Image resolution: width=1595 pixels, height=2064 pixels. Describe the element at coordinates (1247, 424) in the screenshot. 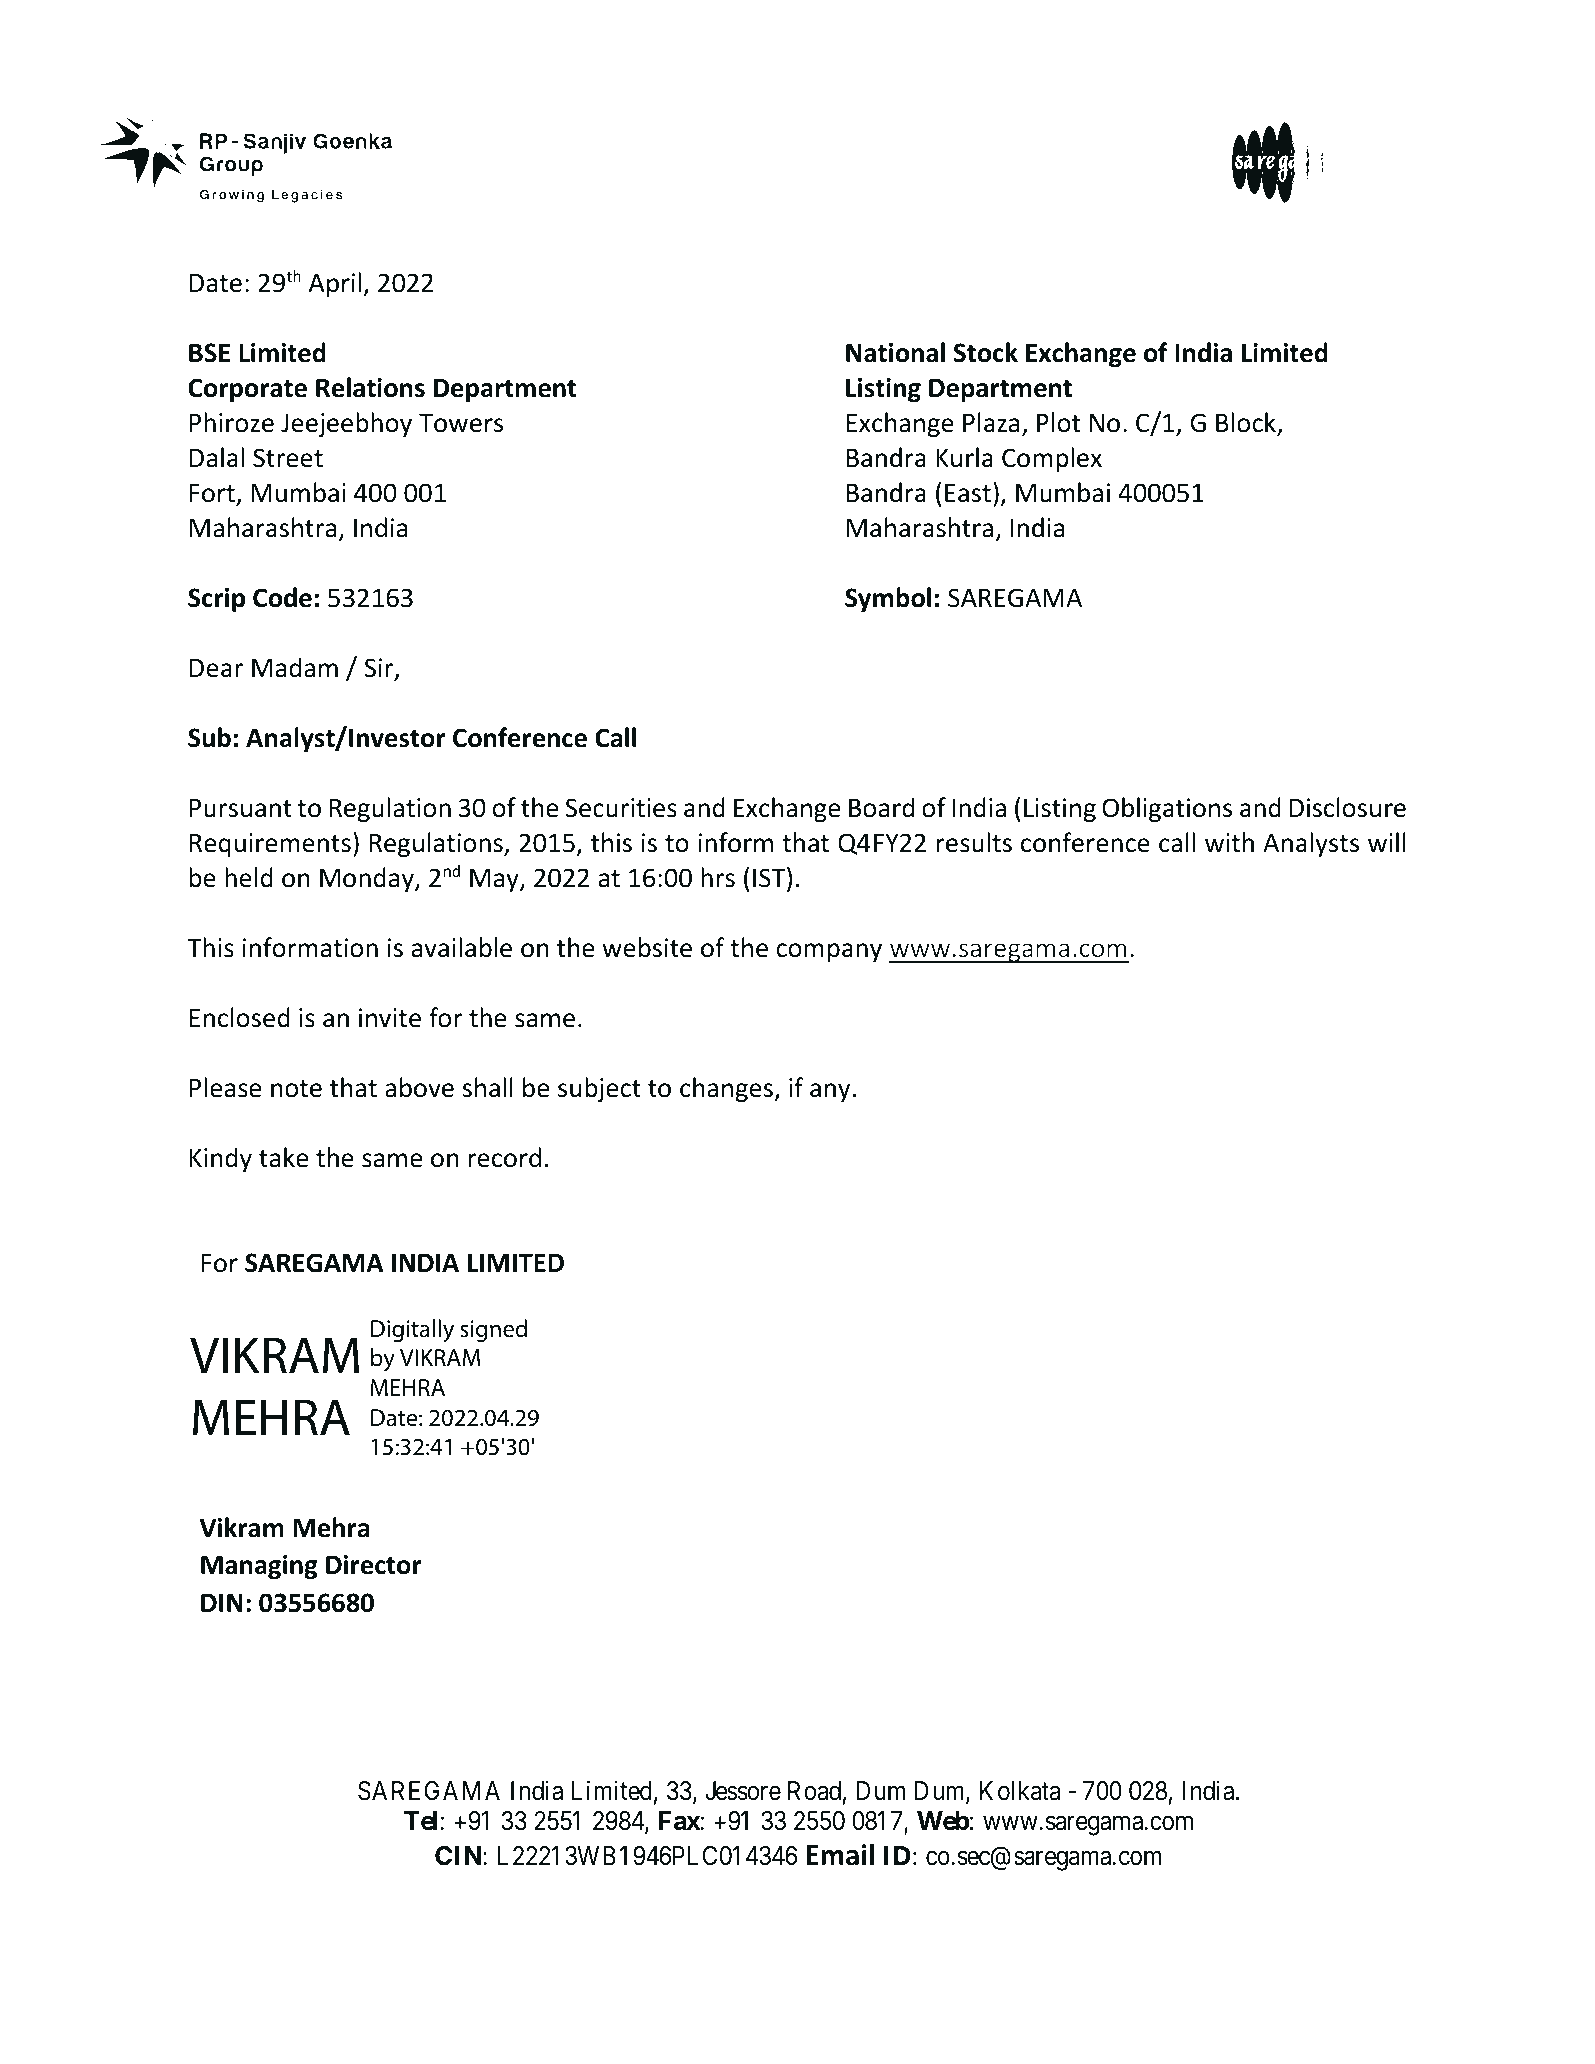

I see `Block` at that location.
